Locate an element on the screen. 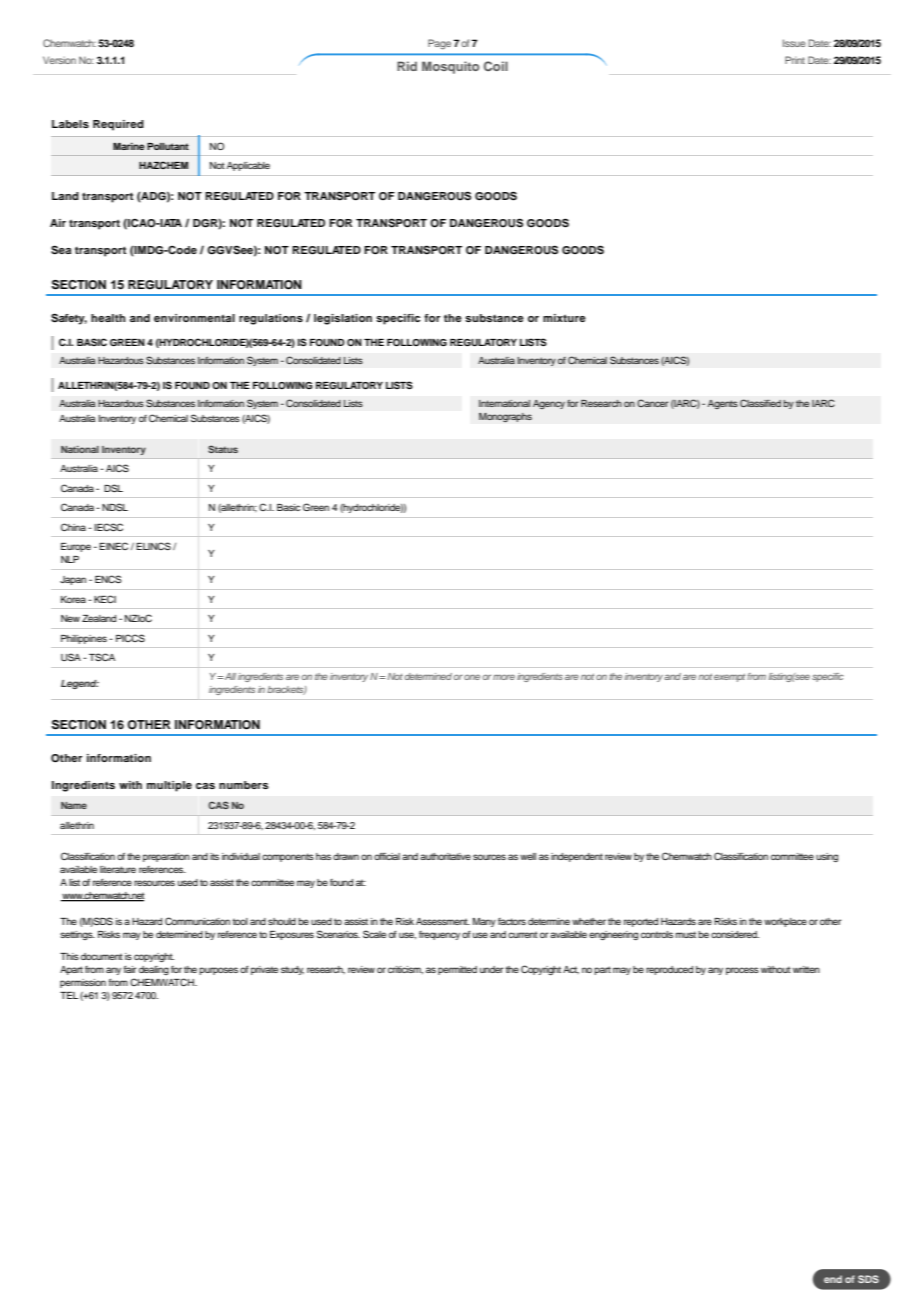  legislation is located at coordinates (343, 319).
